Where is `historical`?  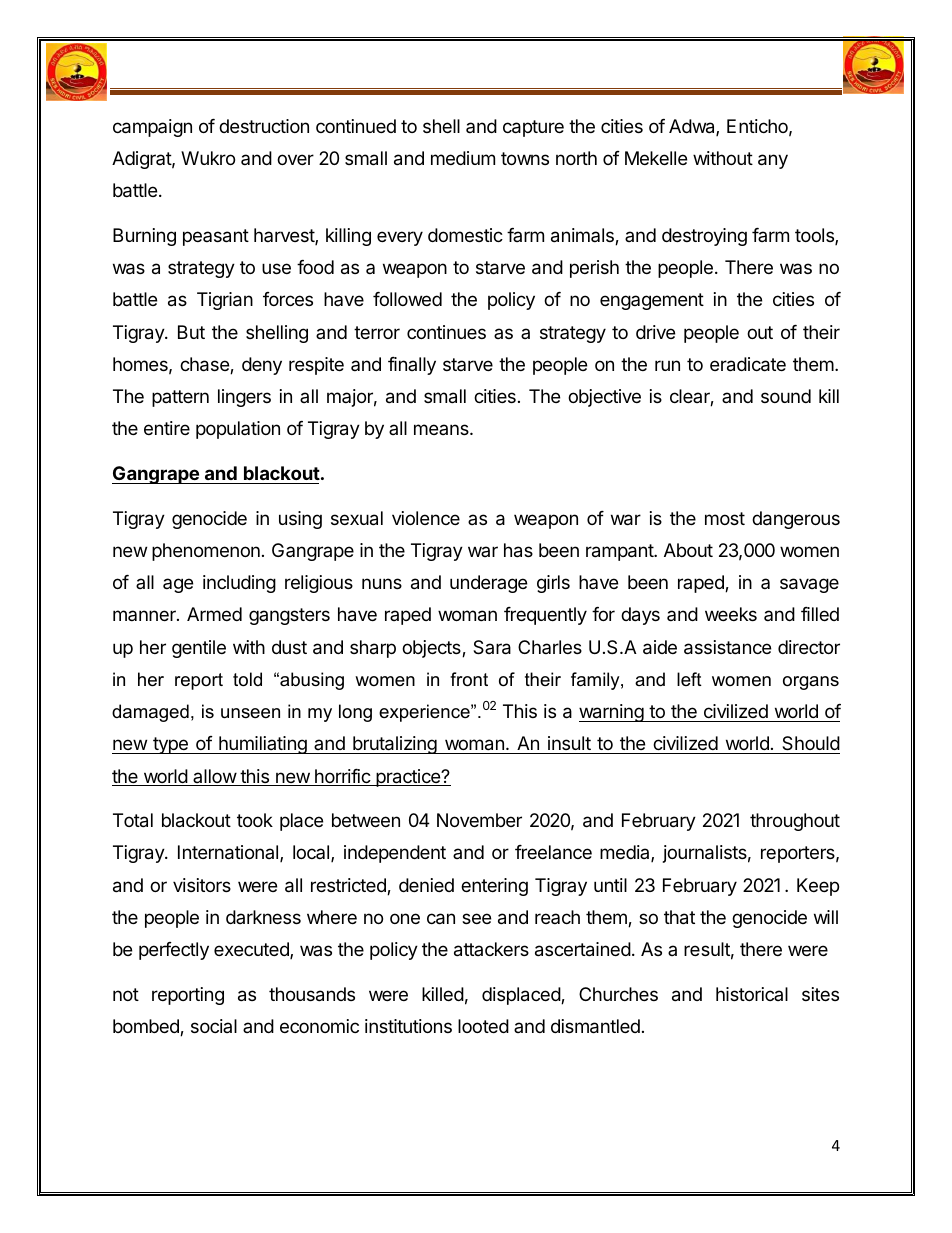 historical is located at coordinates (752, 994).
